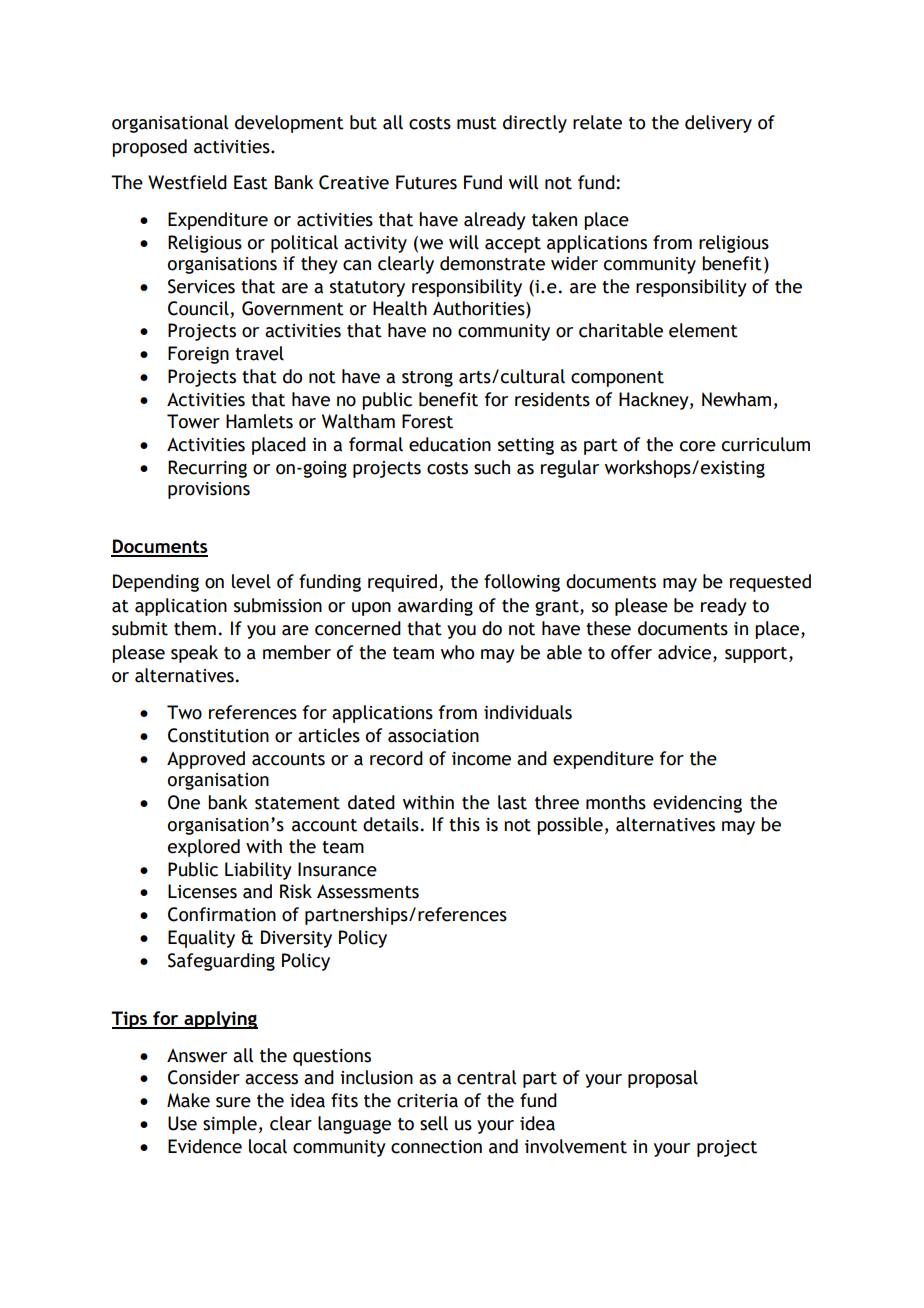 This page has height=1308, width=924. Describe the element at coordinates (718, 124) in the page. I see `delivery` at that location.
